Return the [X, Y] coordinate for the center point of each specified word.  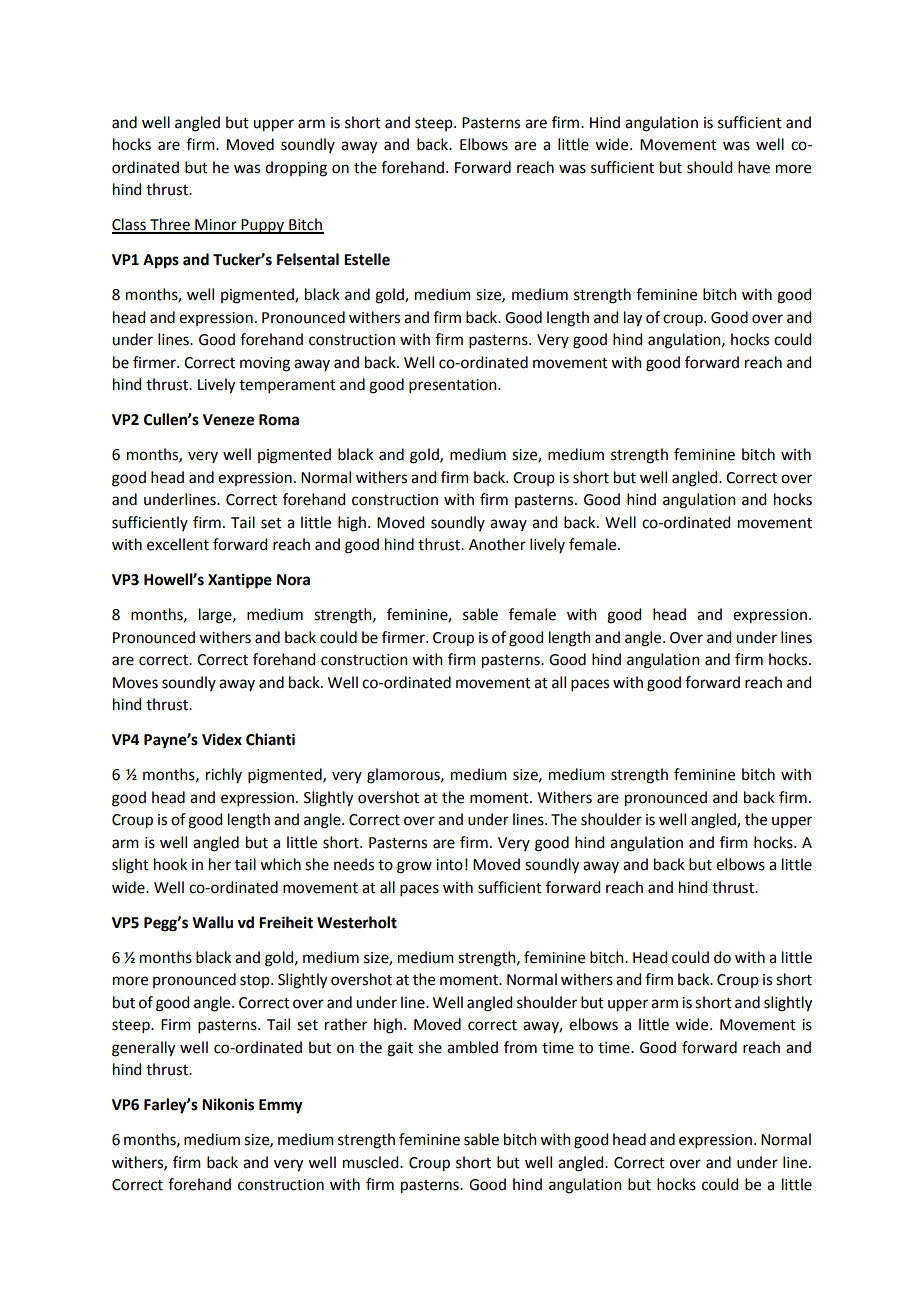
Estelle [367, 259]
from [520, 1047]
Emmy [281, 1106]
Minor [216, 226]
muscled [372, 1162]
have [754, 167]
